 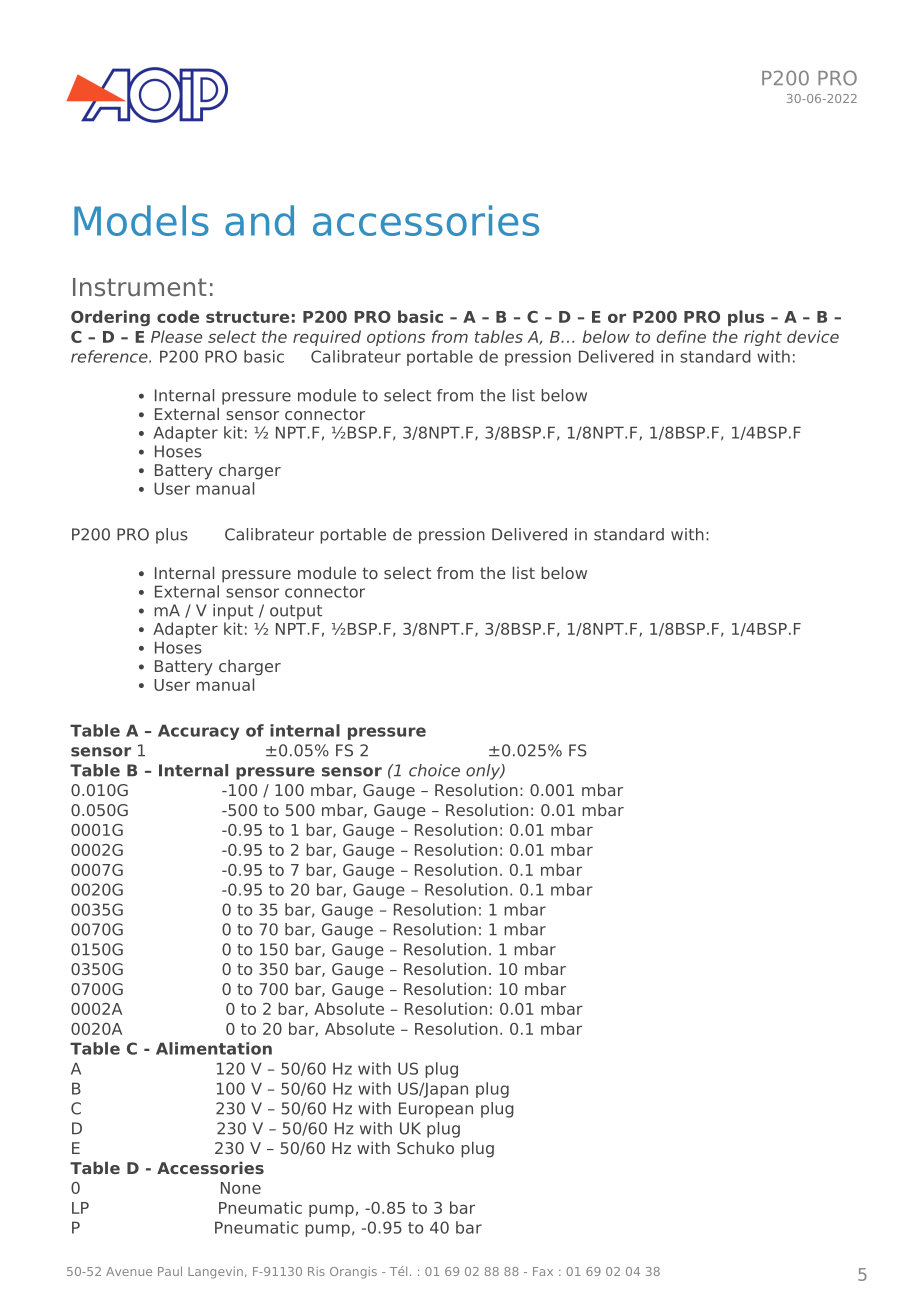 I want to click on Models, so click(x=141, y=220).
